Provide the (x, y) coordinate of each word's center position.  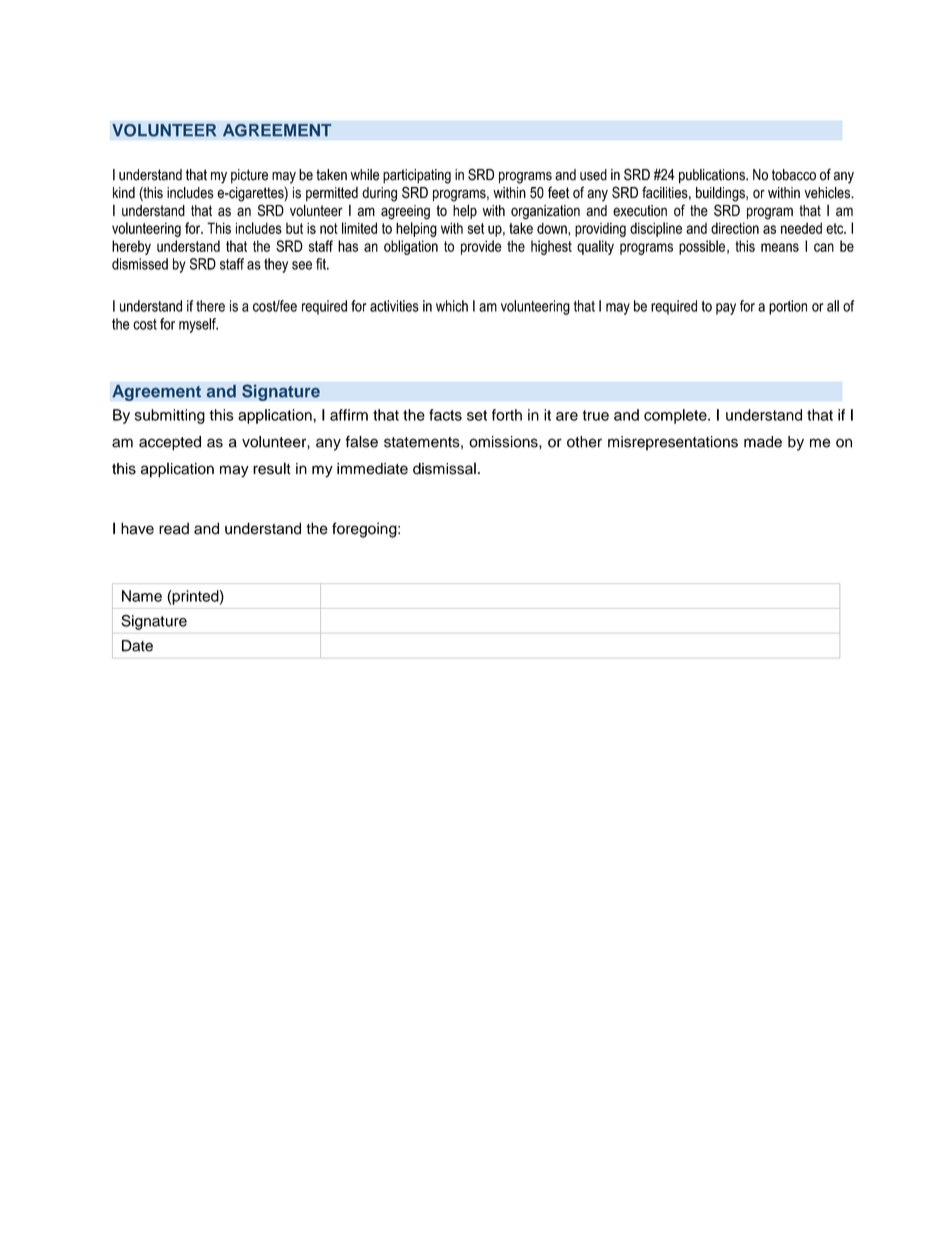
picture (249, 176)
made (763, 442)
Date (137, 646)
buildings (721, 194)
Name (142, 596)
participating (417, 176)
